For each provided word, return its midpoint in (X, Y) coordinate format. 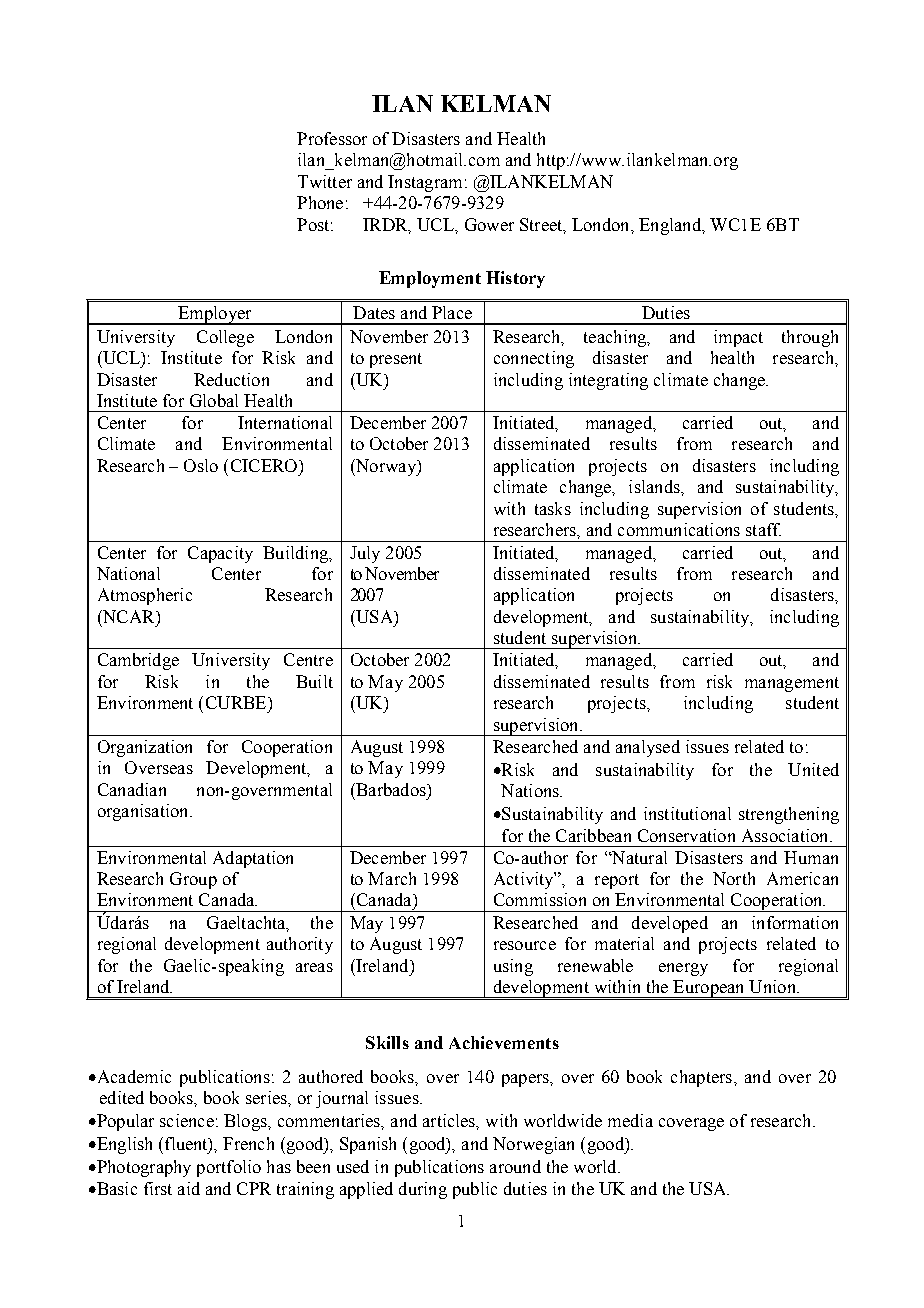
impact (738, 338)
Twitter (325, 181)
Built (314, 681)
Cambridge (138, 661)
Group (193, 880)
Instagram (425, 183)
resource (525, 945)
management (792, 684)
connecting (534, 359)
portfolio (229, 1168)
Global (214, 400)
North (734, 878)
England (671, 226)
